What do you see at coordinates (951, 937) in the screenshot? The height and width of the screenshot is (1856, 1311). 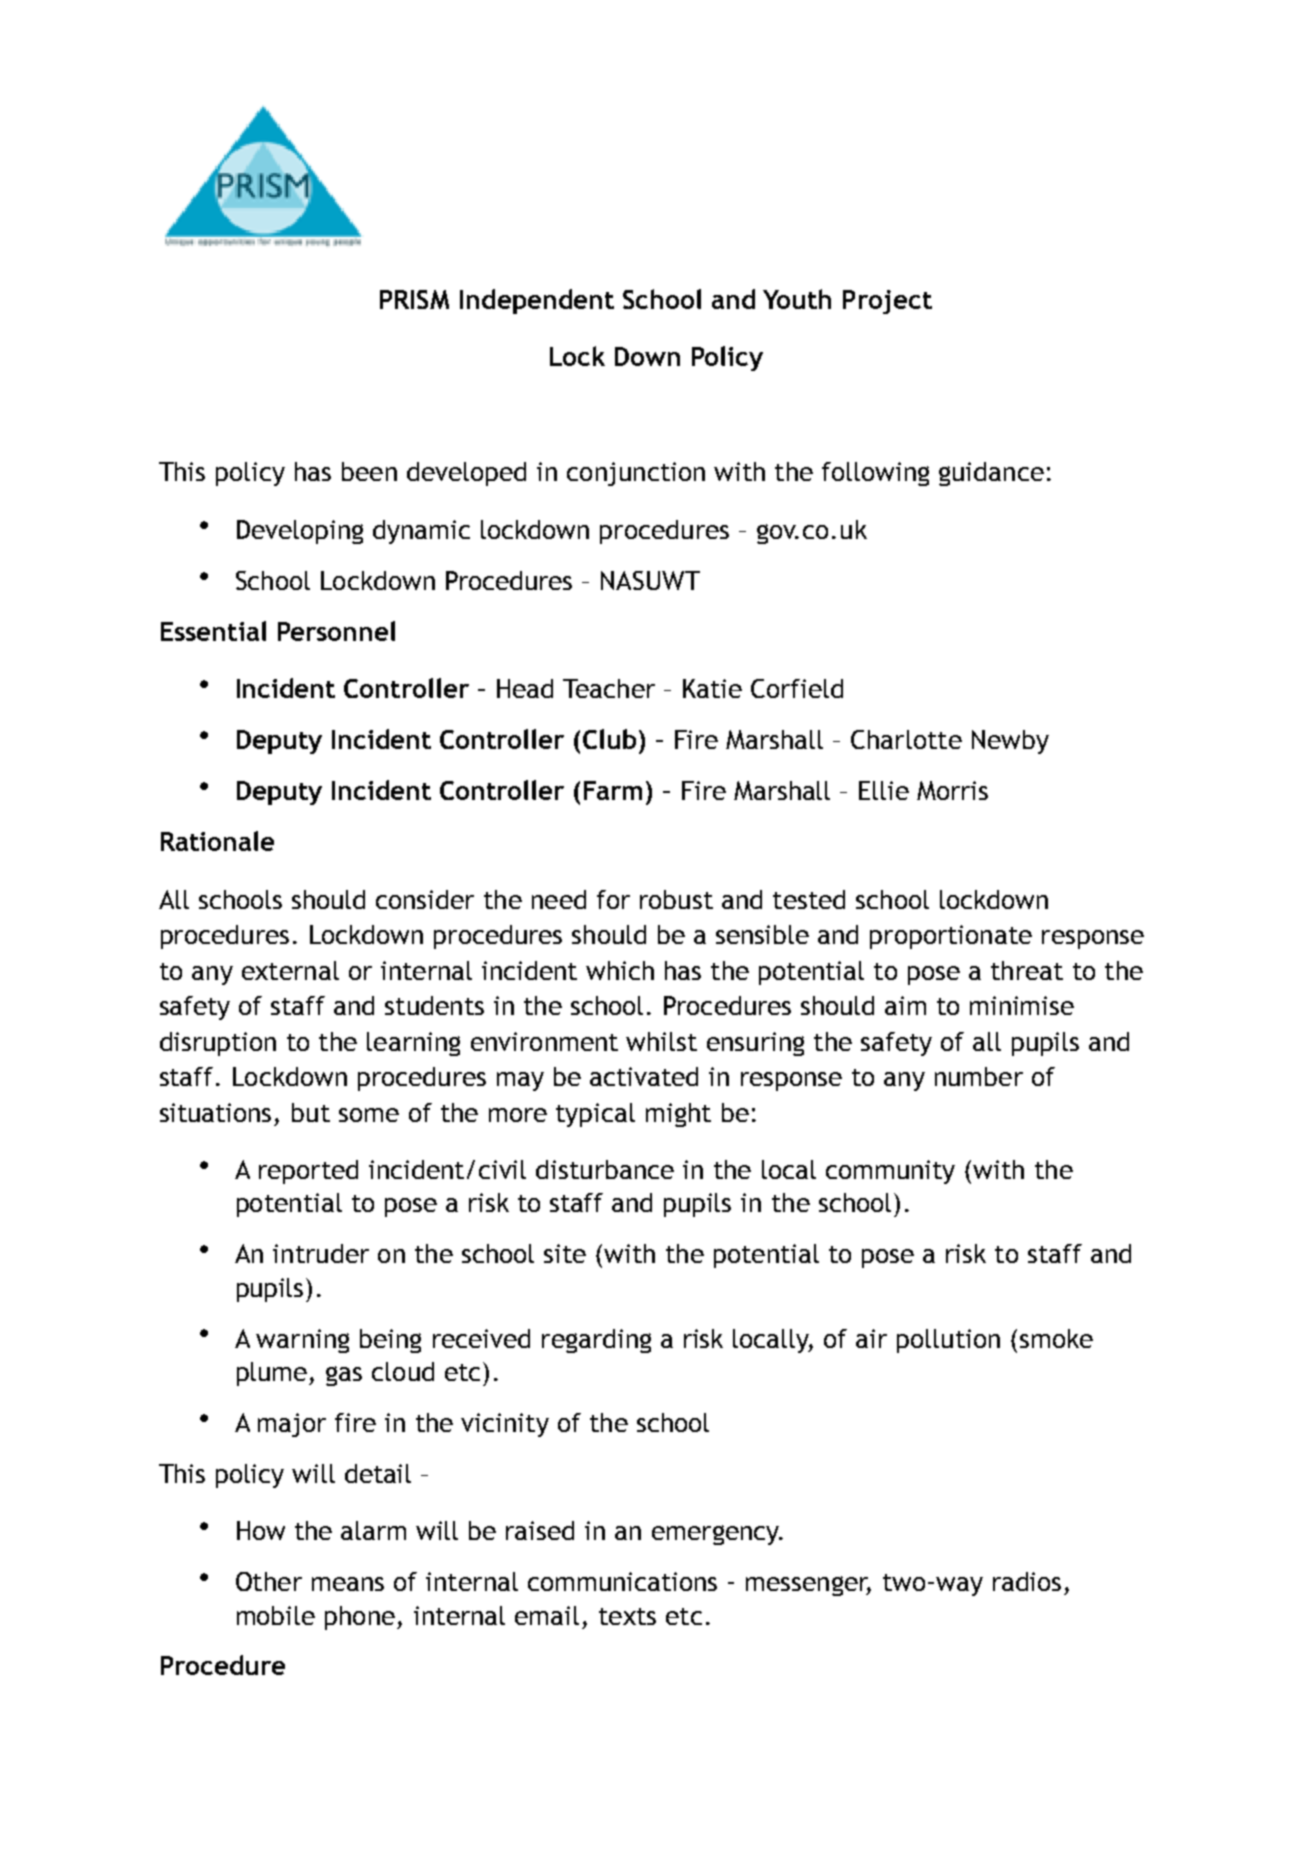 I see `proportionate` at bounding box center [951, 937].
